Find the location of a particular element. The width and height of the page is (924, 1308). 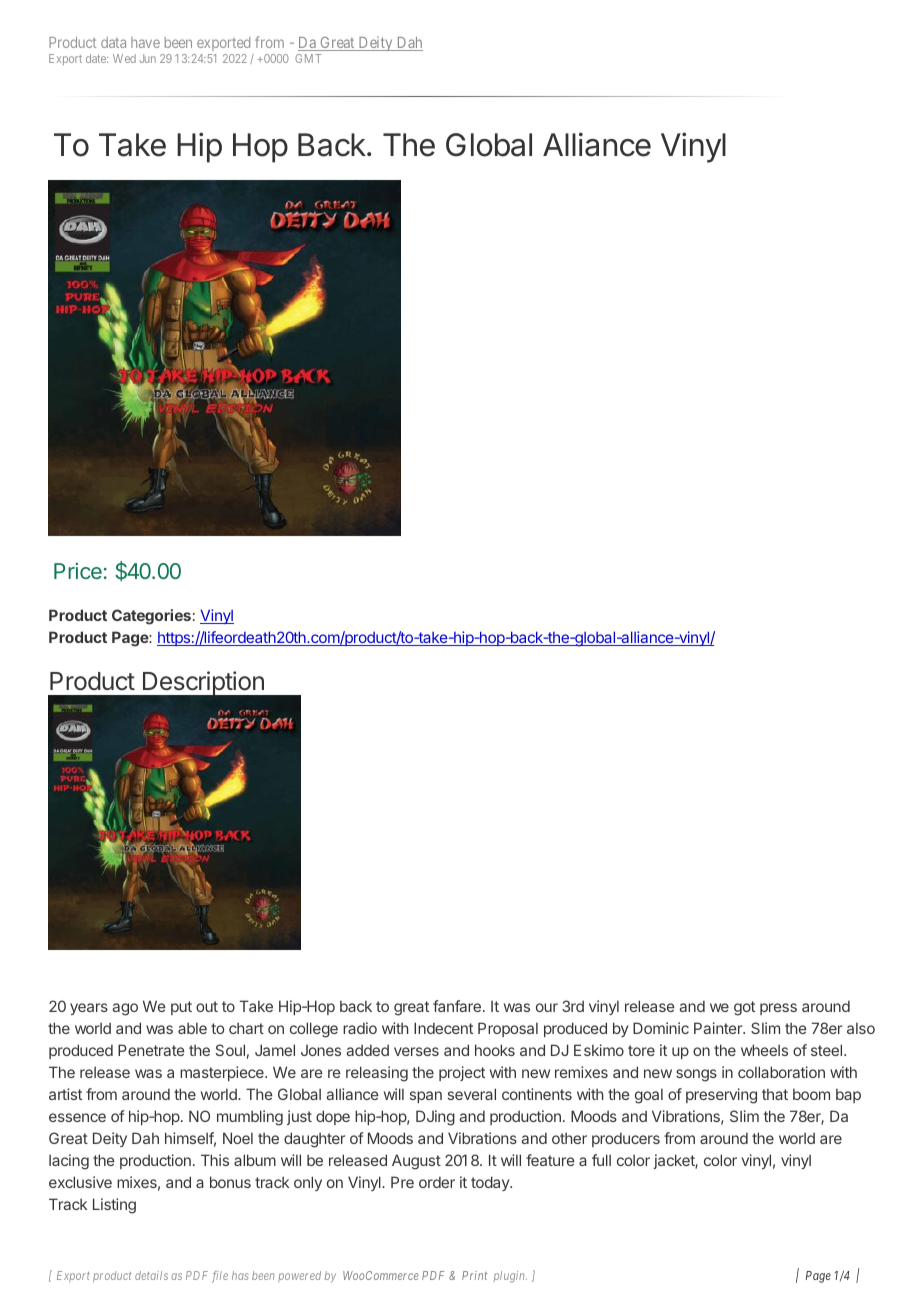

got is located at coordinates (744, 1008).
